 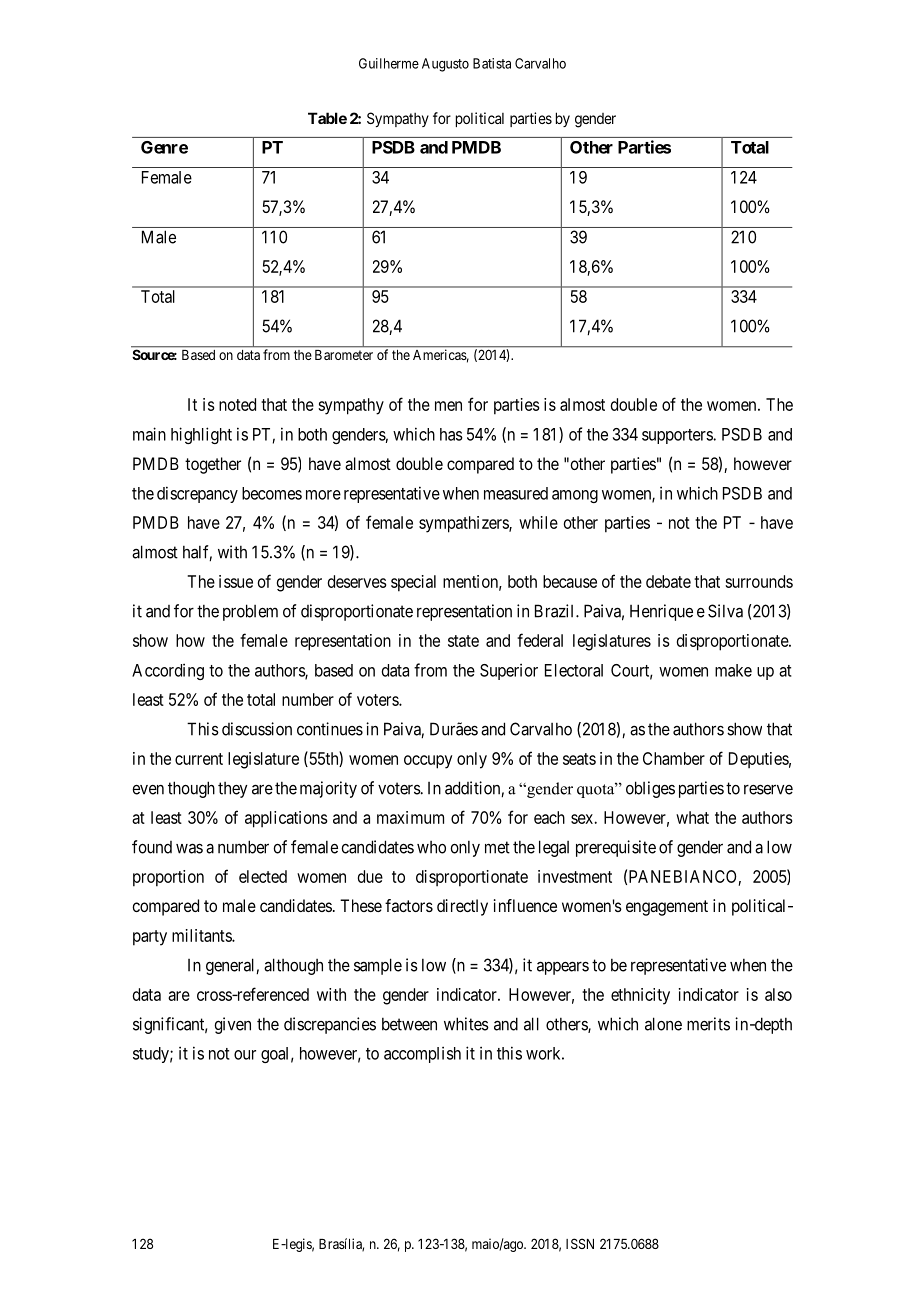 What do you see at coordinates (492, 63) in the screenshot?
I see `Batista` at bounding box center [492, 63].
